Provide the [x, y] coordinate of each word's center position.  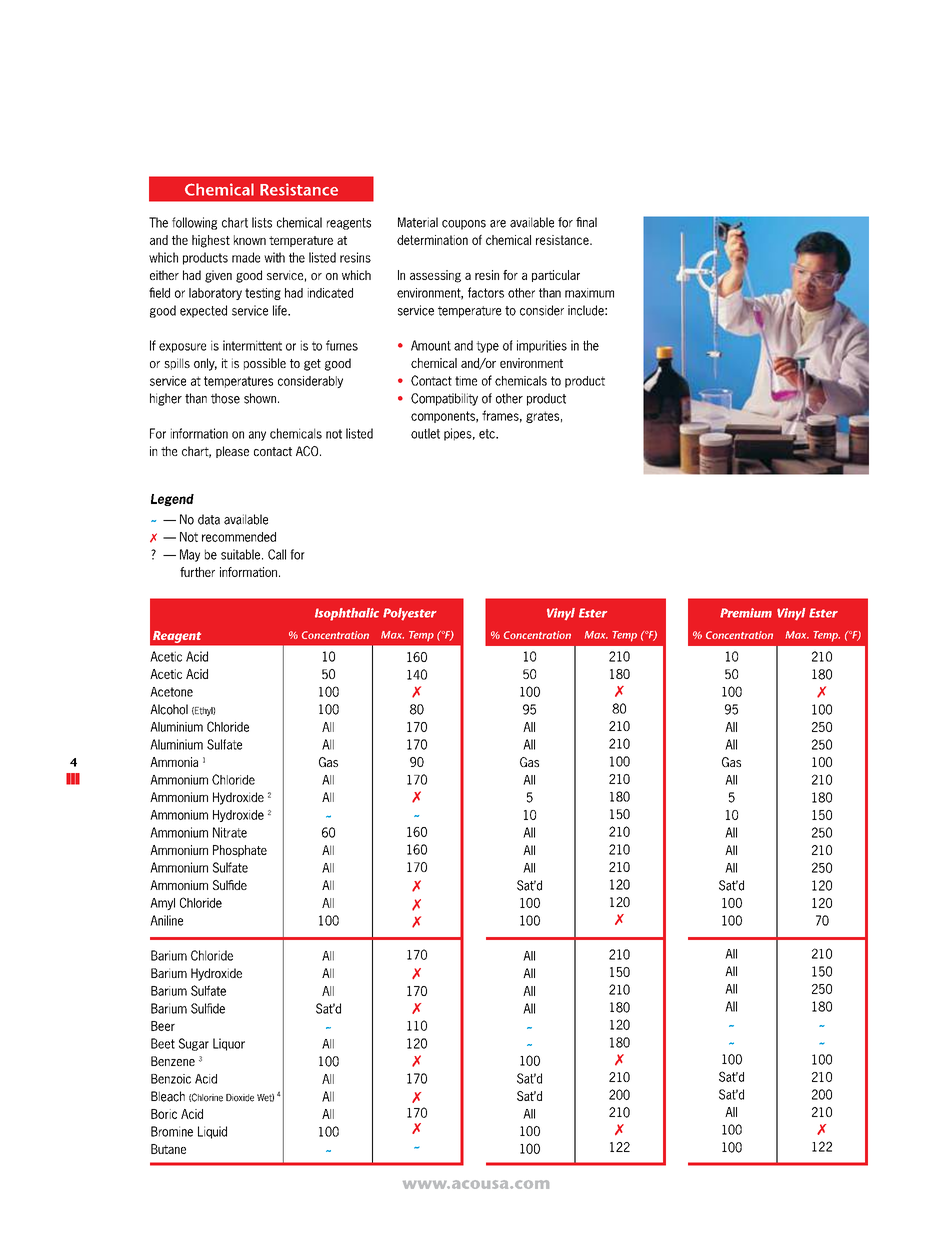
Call [277, 554]
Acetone [171, 692]
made [246, 257]
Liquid [212, 1132]
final [586, 222]
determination [432, 240]
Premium [746, 613]
